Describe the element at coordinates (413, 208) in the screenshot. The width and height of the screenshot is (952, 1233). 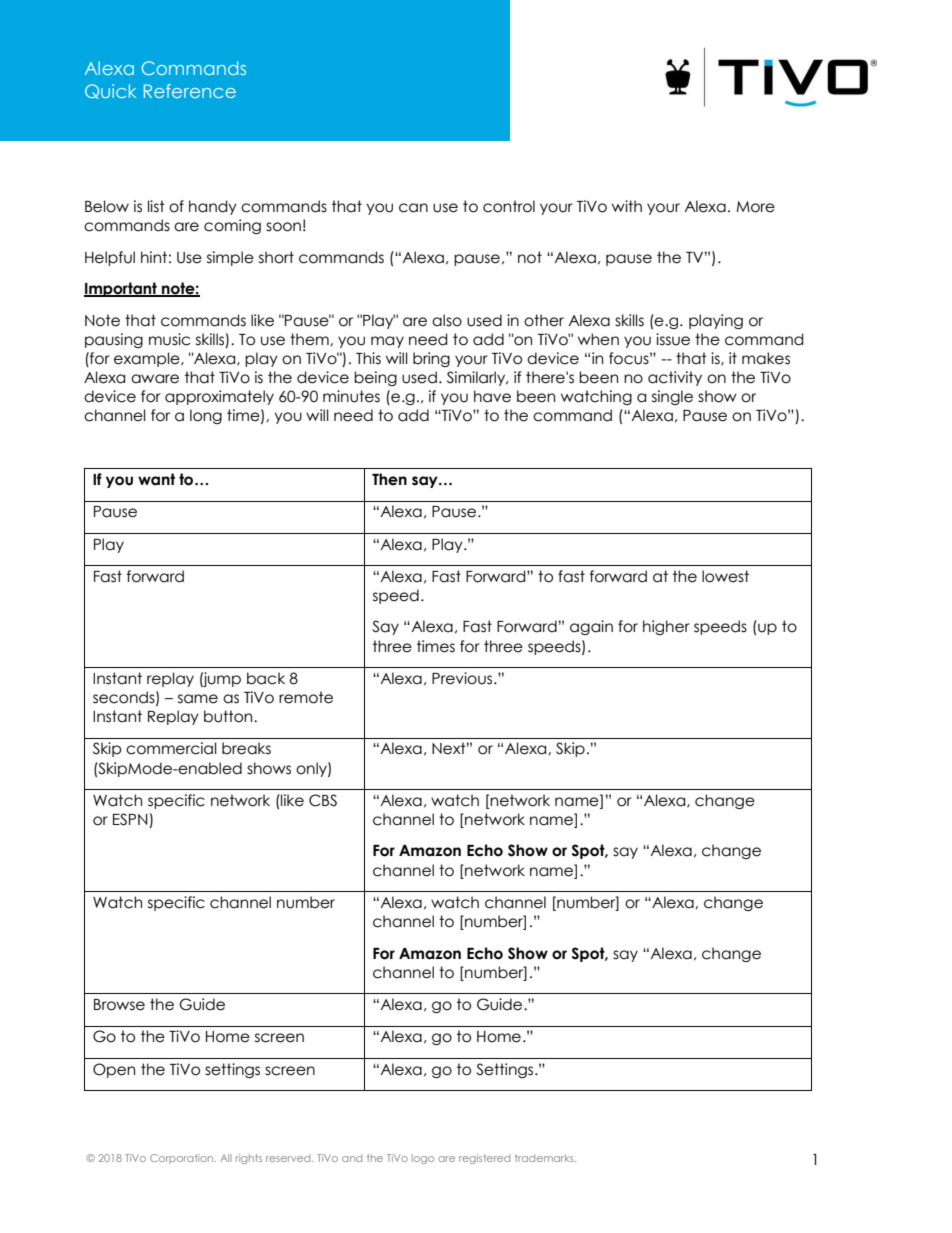
I see `can` at that location.
